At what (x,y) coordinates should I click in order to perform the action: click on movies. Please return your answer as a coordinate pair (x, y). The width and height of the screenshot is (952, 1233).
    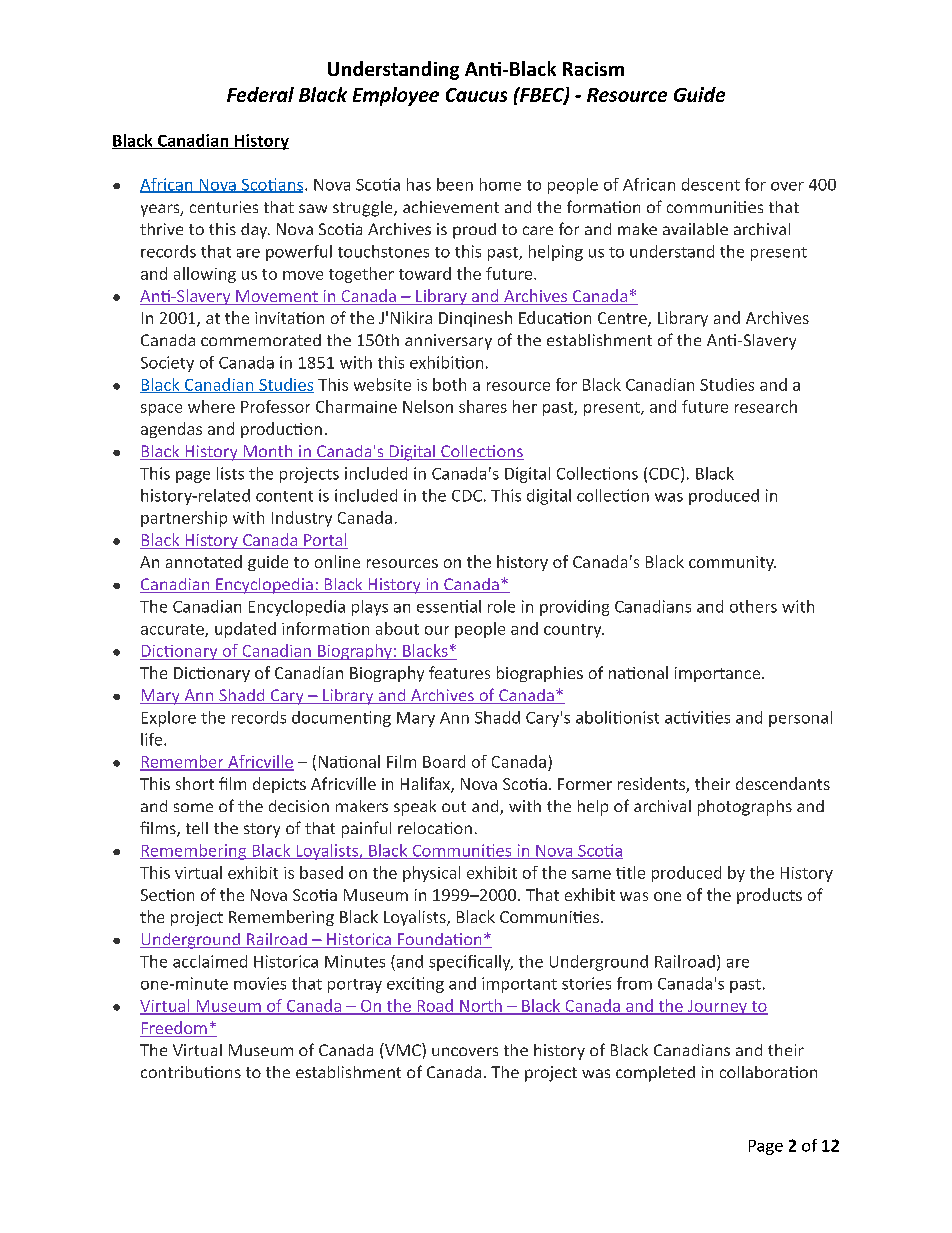
    Looking at the image, I should click on (260, 983).
